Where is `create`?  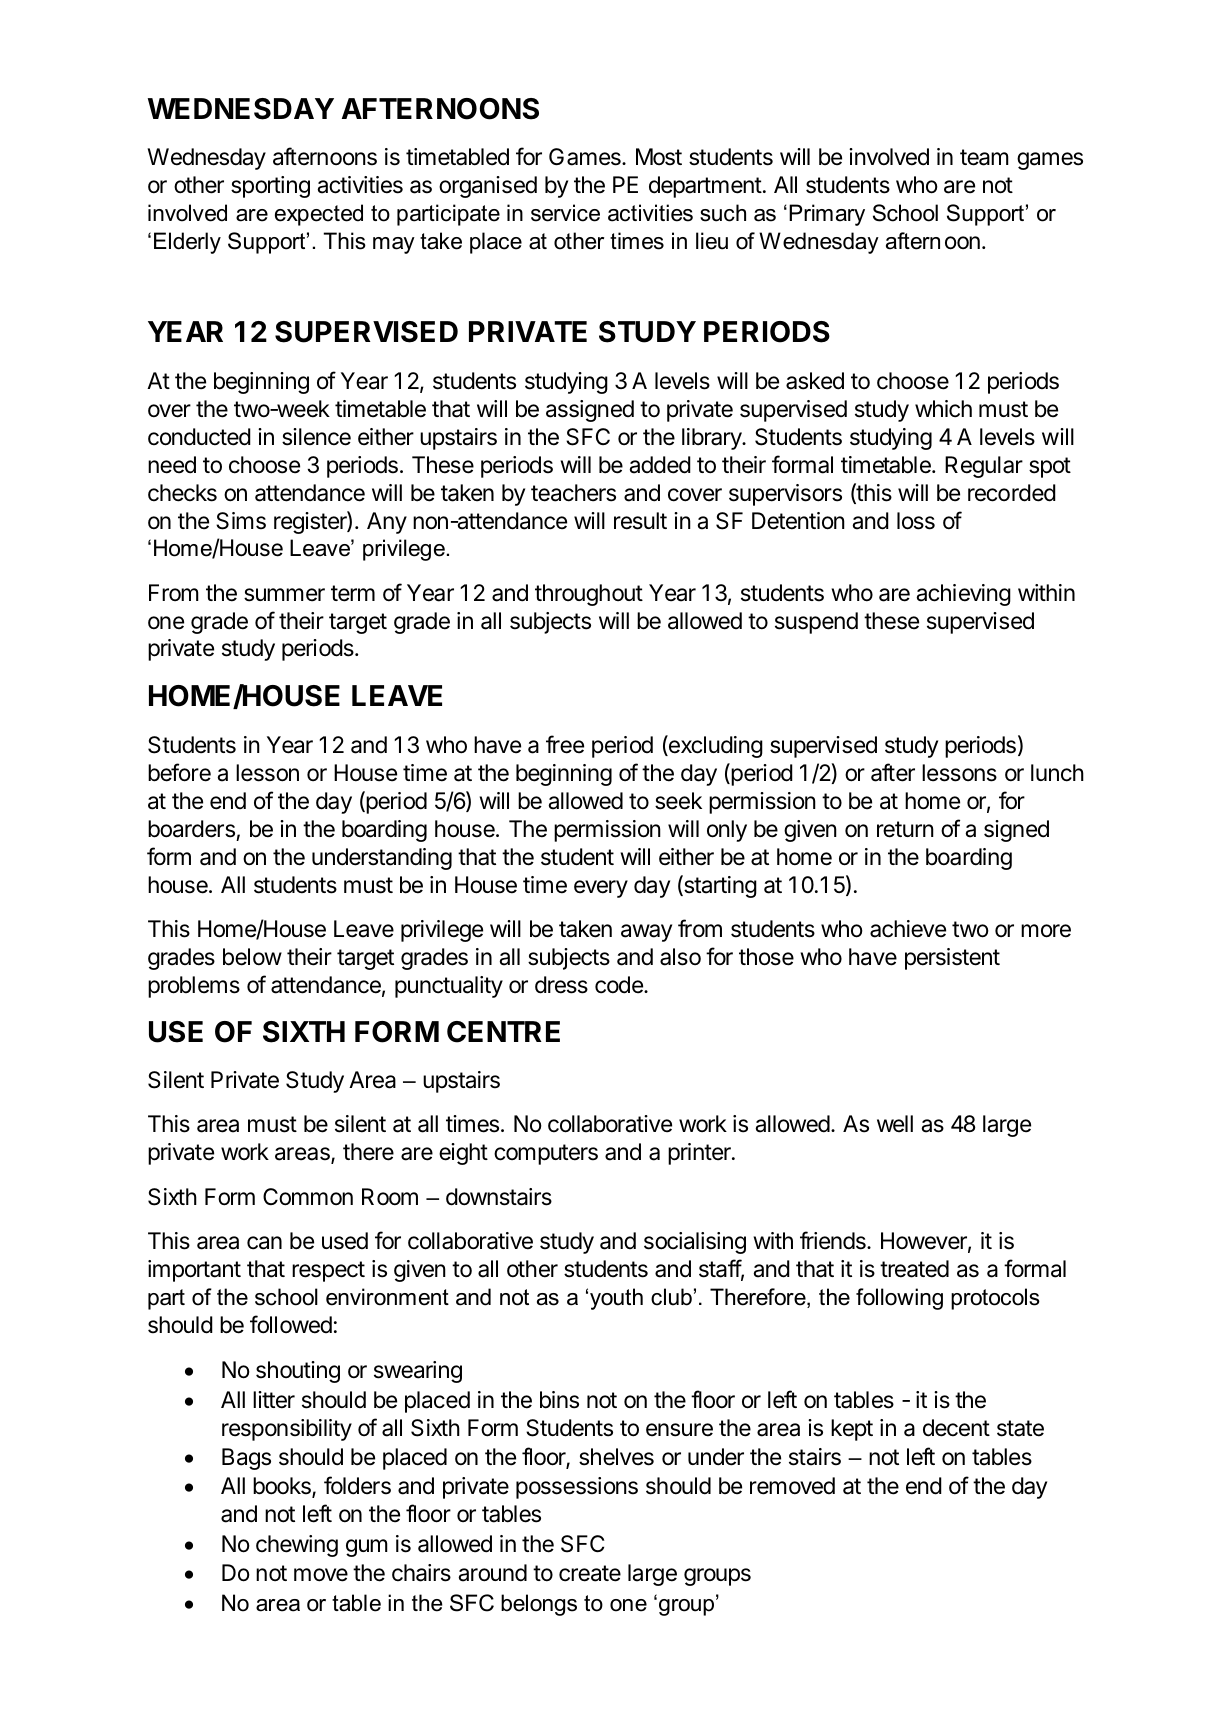
create is located at coordinates (590, 1573).
